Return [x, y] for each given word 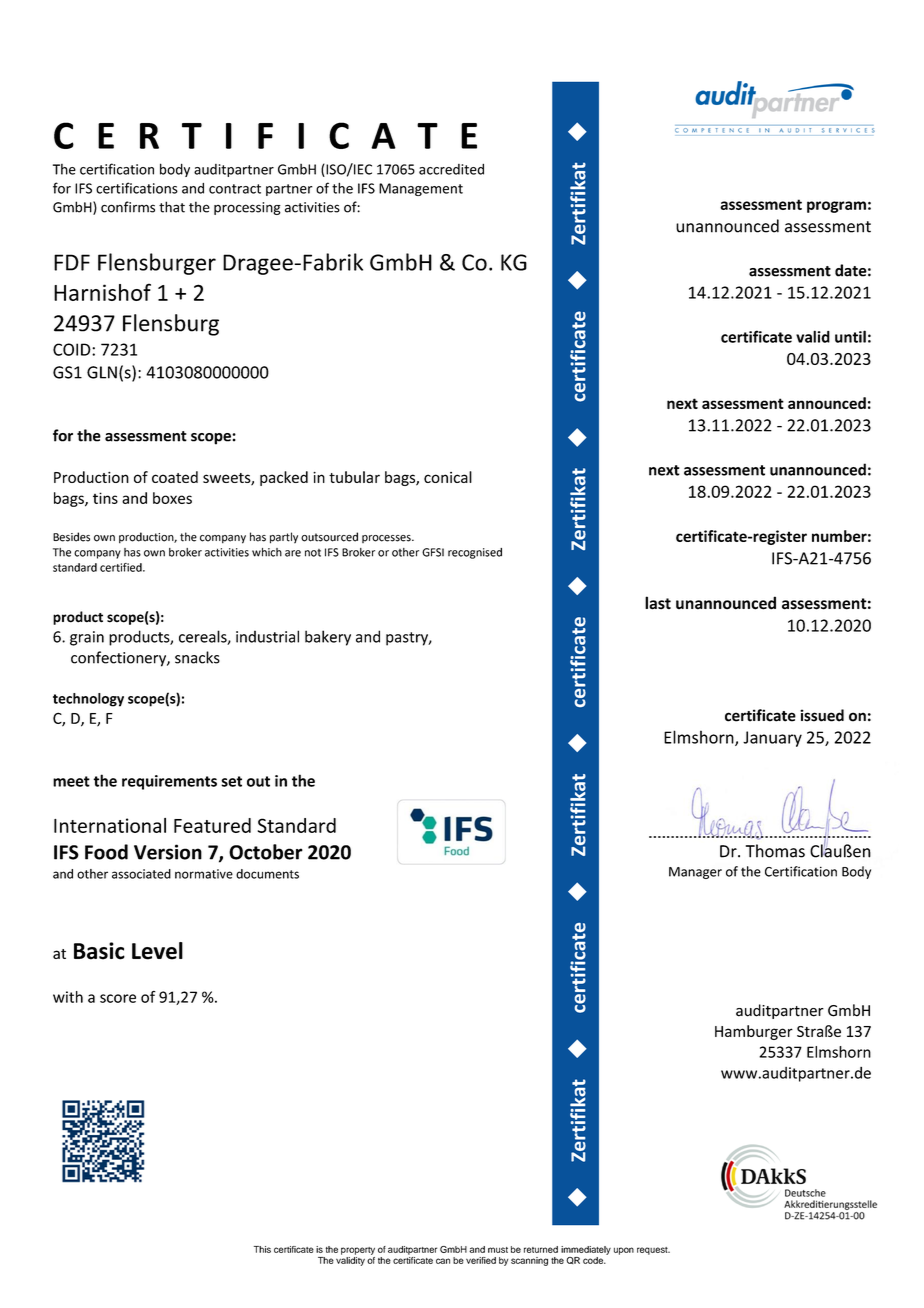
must [498, 1250]
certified [122, 567]
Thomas [775, 851]
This [262, 1249]
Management [421, 189]
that [172, 207]
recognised [475, 553]
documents [267, 874]
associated [141, 874]
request [653, 1251]
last [658, 603]
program [836, 207]
